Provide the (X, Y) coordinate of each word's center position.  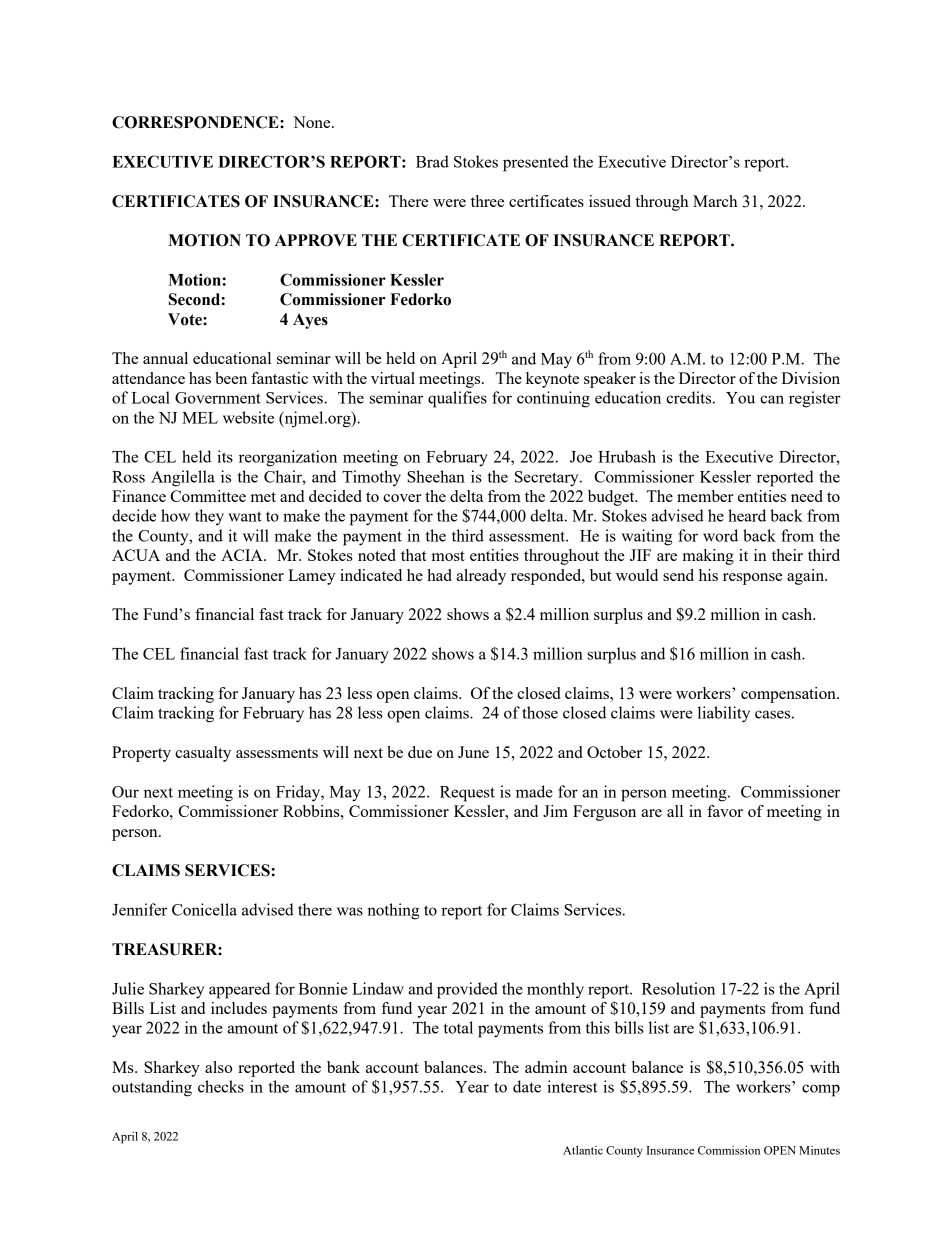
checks (221, 1086)
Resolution (678, 988)
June (473, 752)
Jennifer (139, 909)
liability (724, 714)
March (715, 201)
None (313, 122)
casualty (203, 754)
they (209, 517)
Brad (432, 161)
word (720, 535)
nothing (393, 911)
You (740, 398)
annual (165, 358)
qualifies (457, 399)
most (448, 556)
